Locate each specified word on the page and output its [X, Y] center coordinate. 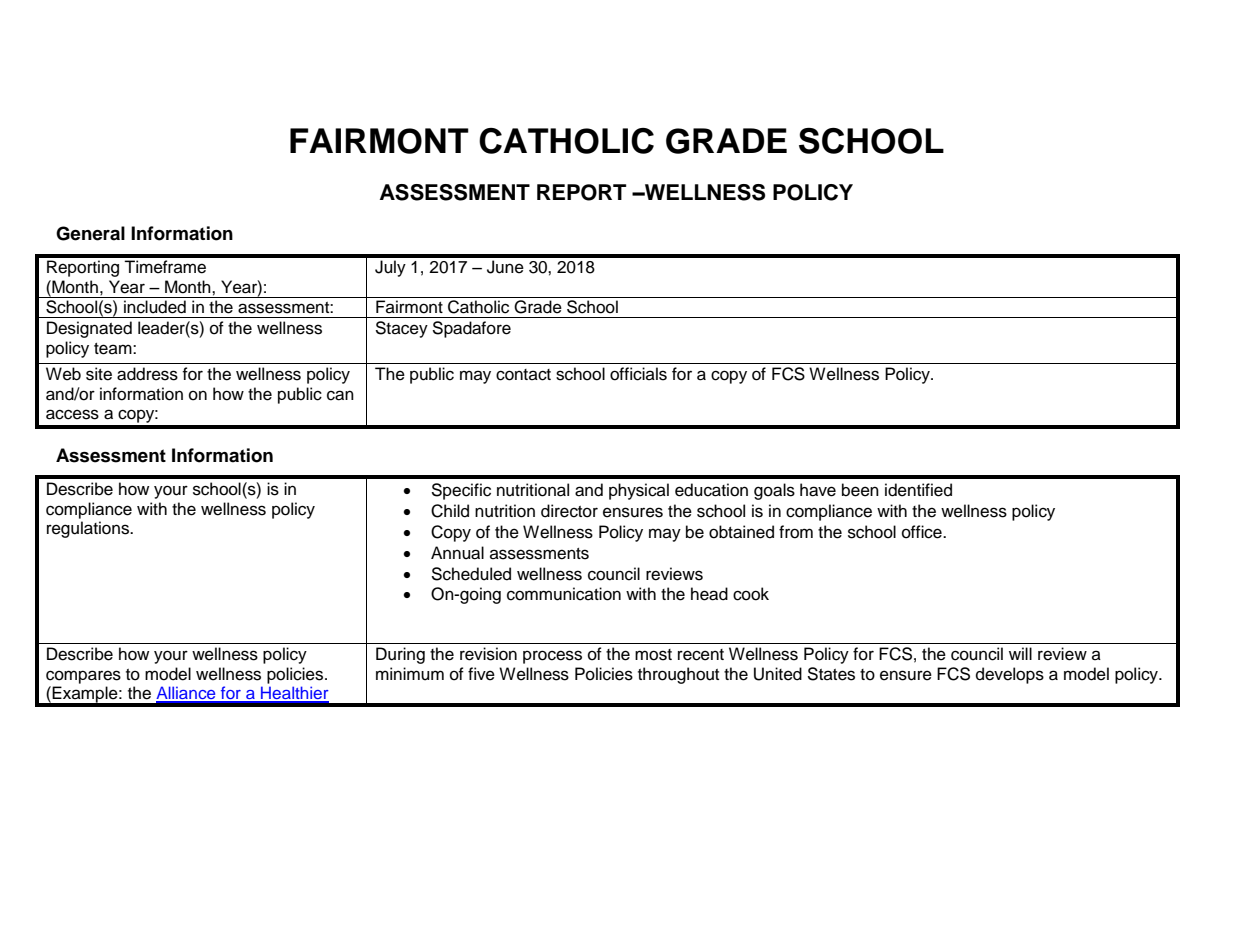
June [505, 267]
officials [638, 374]
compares [83, 677]
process [552, 657]
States [831, 674]
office [923, 532]
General [90, 233]
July [390, 268]
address [147, 374]
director [569, 511]
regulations [89, 529]
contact [523, 375]
